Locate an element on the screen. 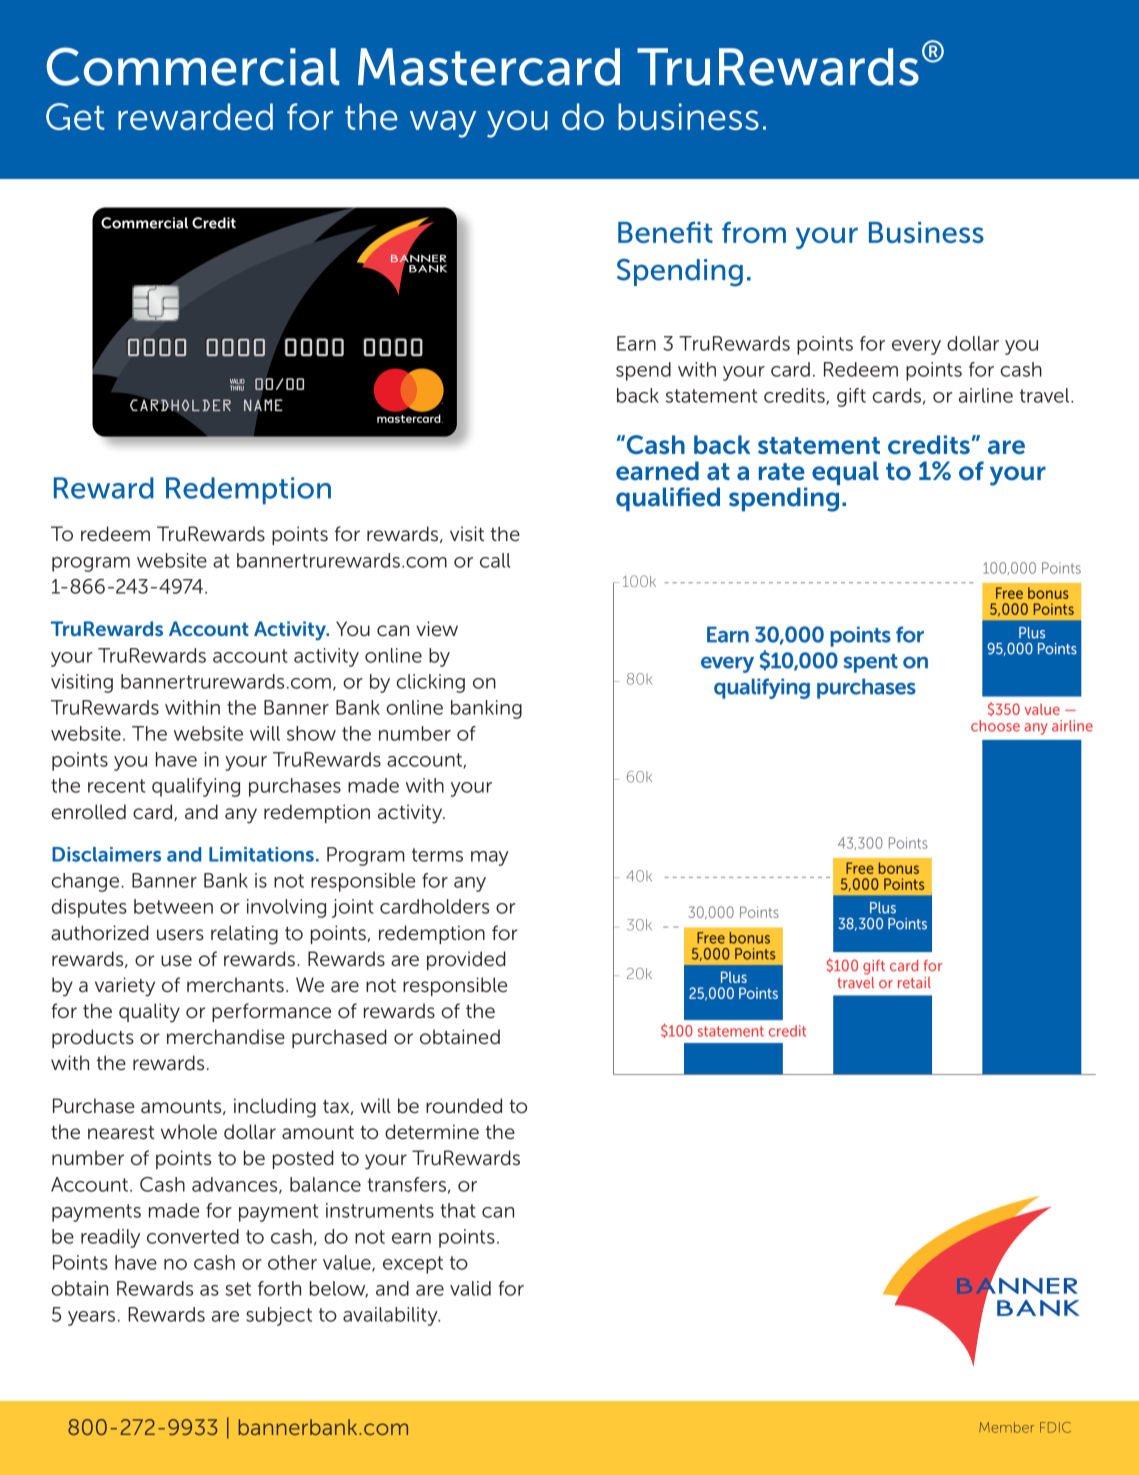  Commercial is located at coordinates (192, 66).
